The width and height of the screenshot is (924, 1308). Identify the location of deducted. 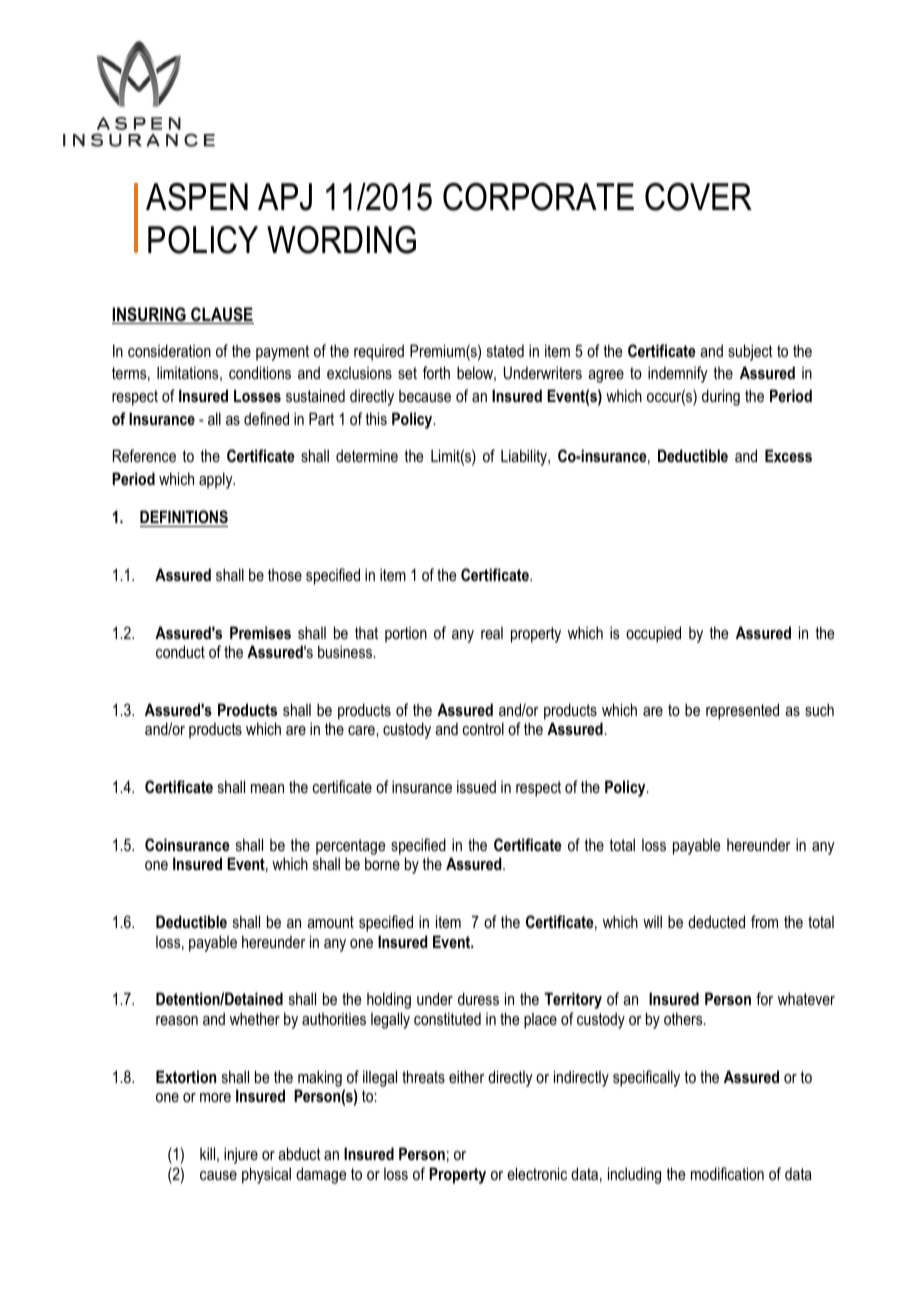
(716, 921).
